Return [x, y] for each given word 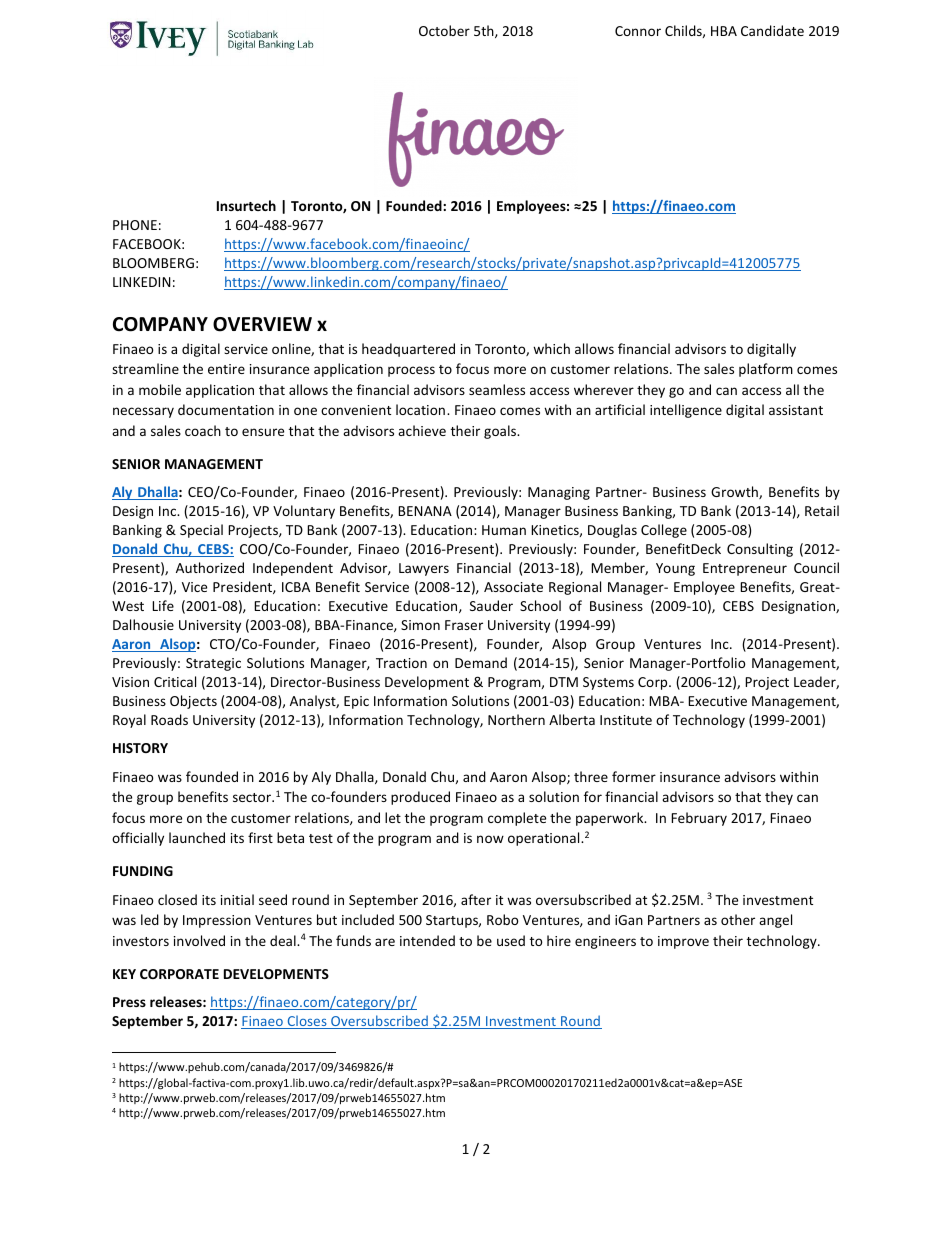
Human [504, 530]
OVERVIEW [262, 324]
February [699, 819]
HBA [724, 31]
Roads [169, 719]
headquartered [408, 350]
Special [201, 531]
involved [199, 940]
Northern [516, 719]
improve [683, 942]
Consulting [760, 550]
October [444, 30]
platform [766, 370]
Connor [638, 31]
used [511, 940]
